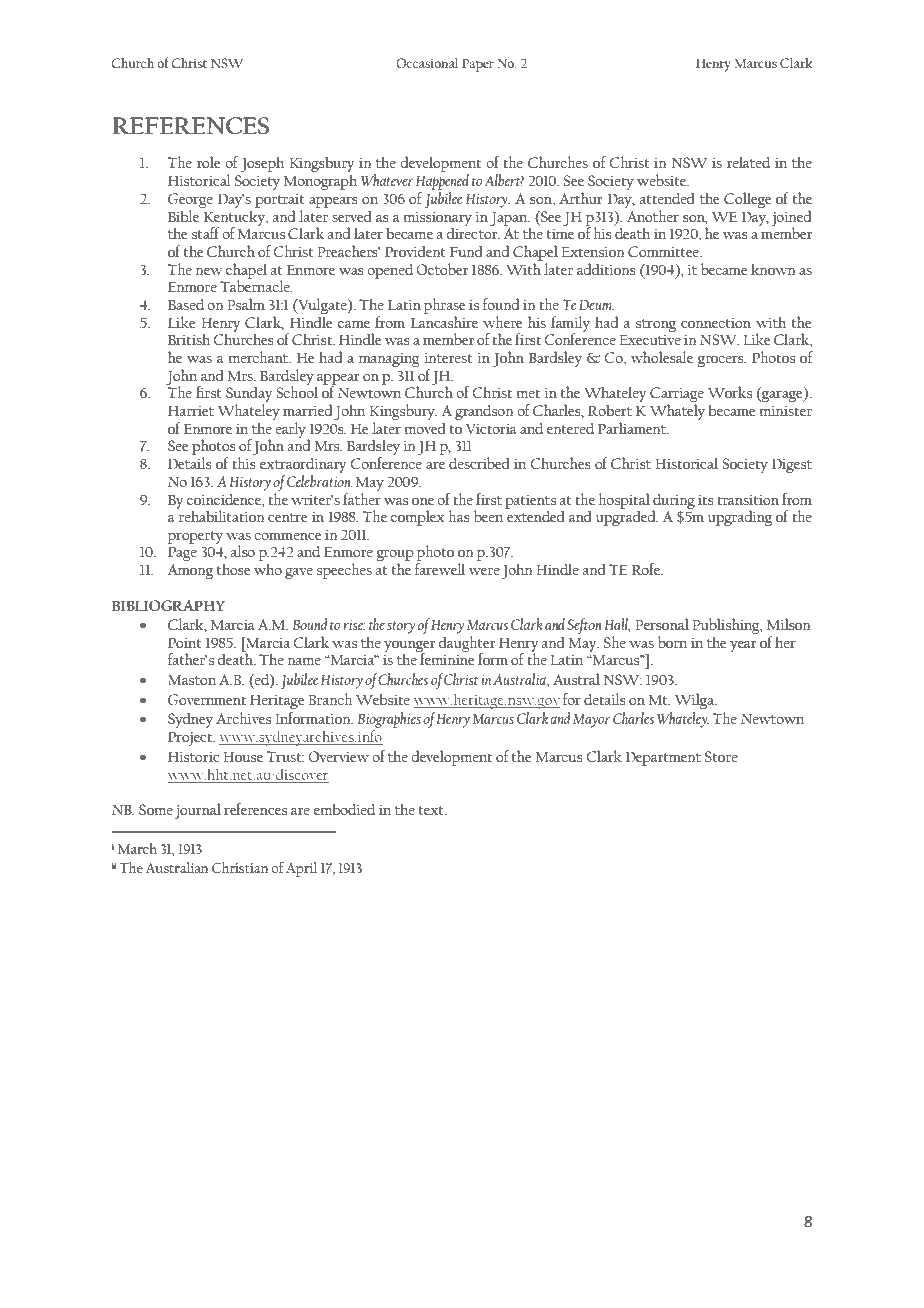 The image size is (924, 1308). Describe the element at coordinates (198, 811) in the screenshot. I see `journal` at that location.
